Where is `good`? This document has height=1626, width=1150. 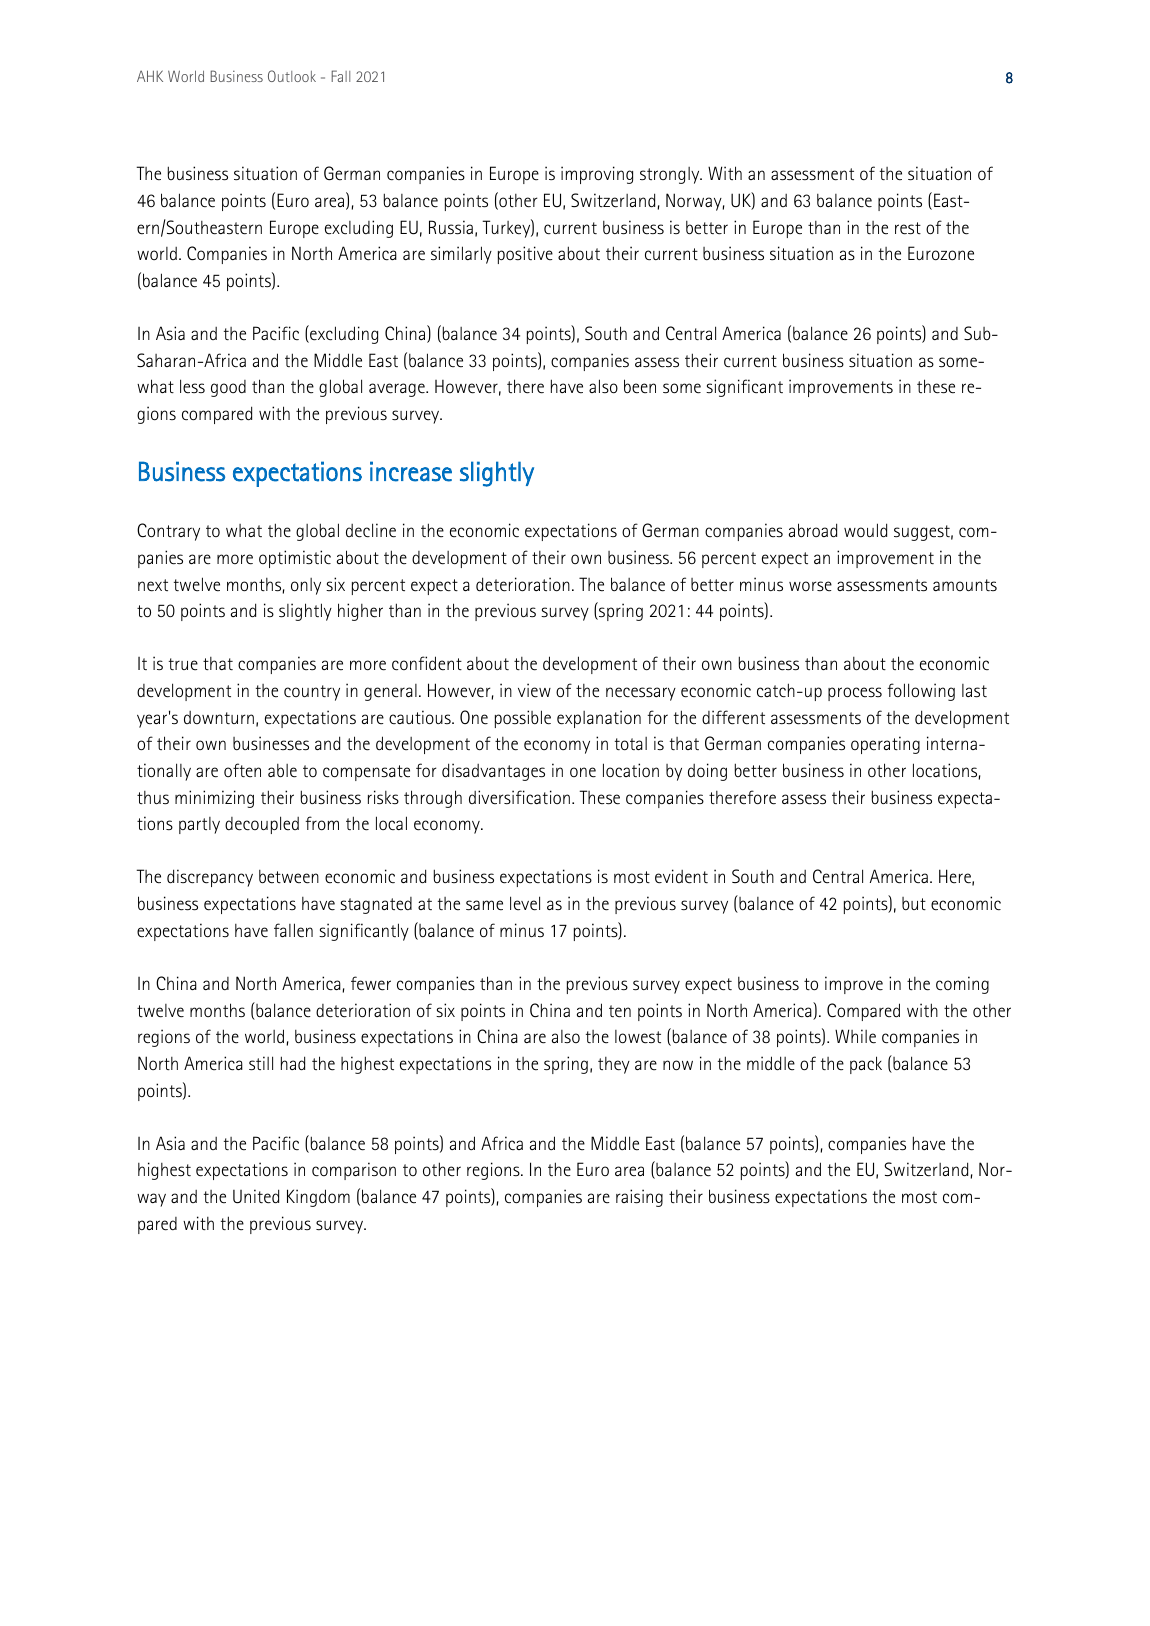
good is located at coordinates (228, 388).
